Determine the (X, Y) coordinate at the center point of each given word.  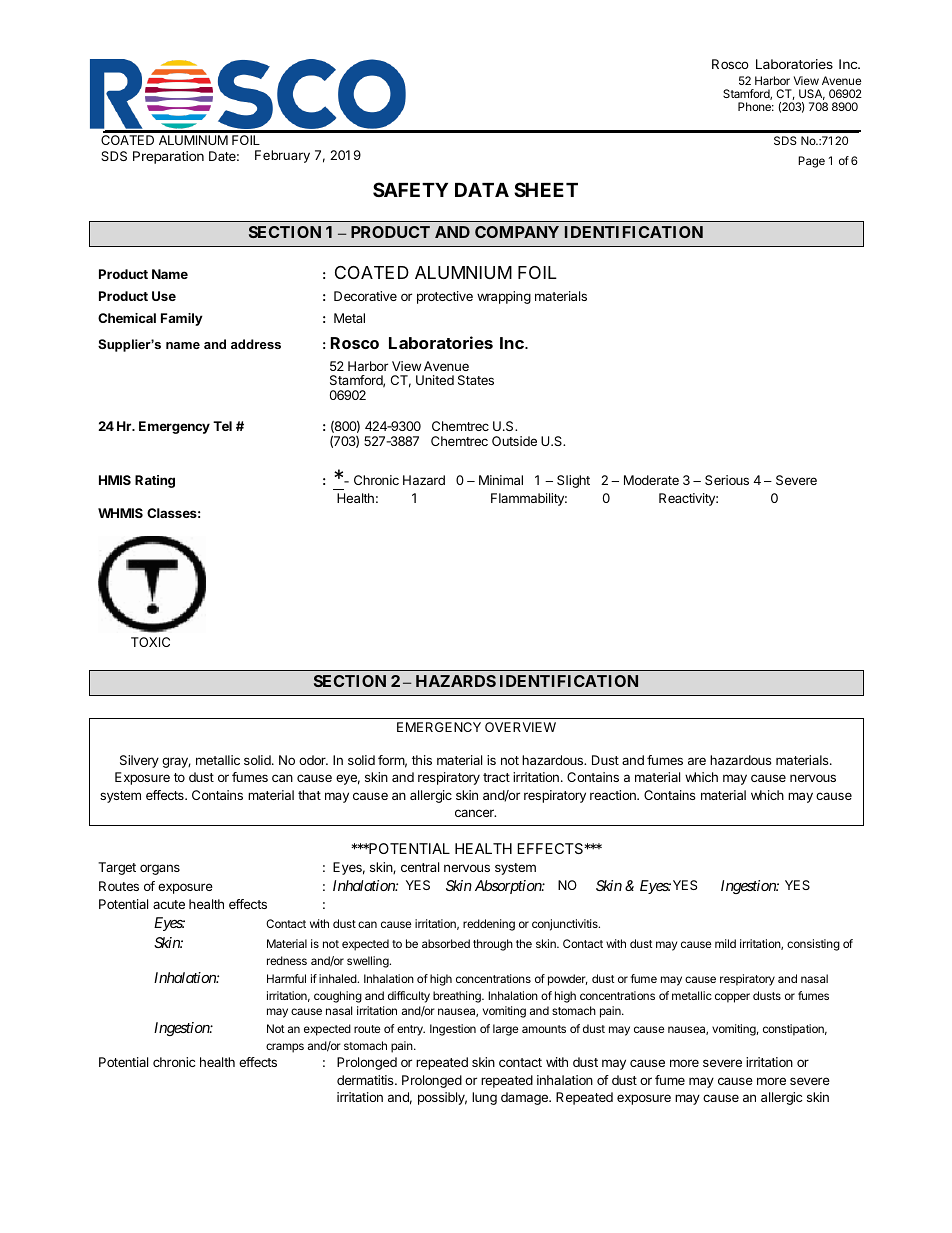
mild (725, 943)
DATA (482, 190)
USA (812, 94)
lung (484, 1098)
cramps (285, 1048)
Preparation (168, 157)
